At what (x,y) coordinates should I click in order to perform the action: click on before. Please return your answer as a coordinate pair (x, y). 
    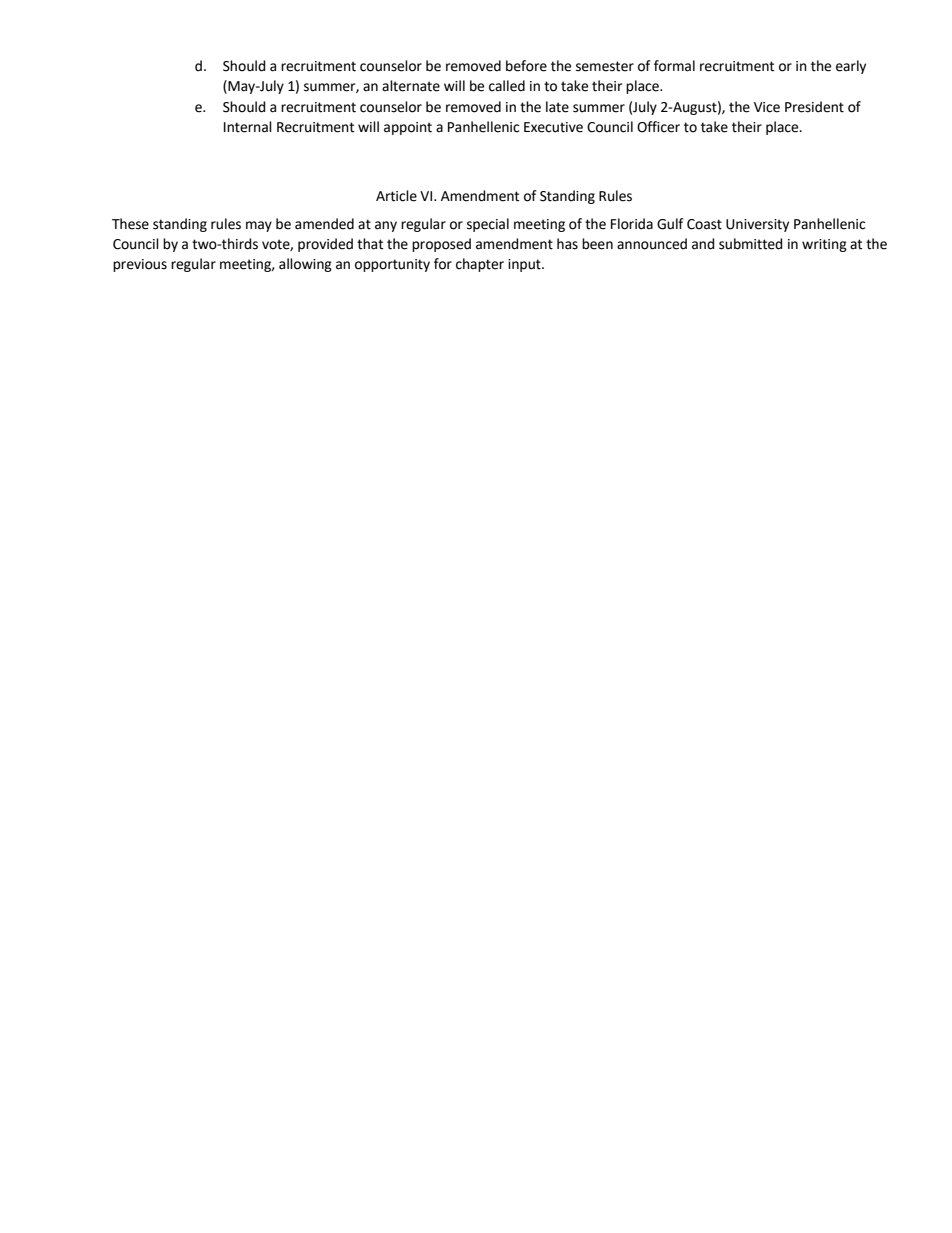
    Looking at the image, I should click on (526, 66).
